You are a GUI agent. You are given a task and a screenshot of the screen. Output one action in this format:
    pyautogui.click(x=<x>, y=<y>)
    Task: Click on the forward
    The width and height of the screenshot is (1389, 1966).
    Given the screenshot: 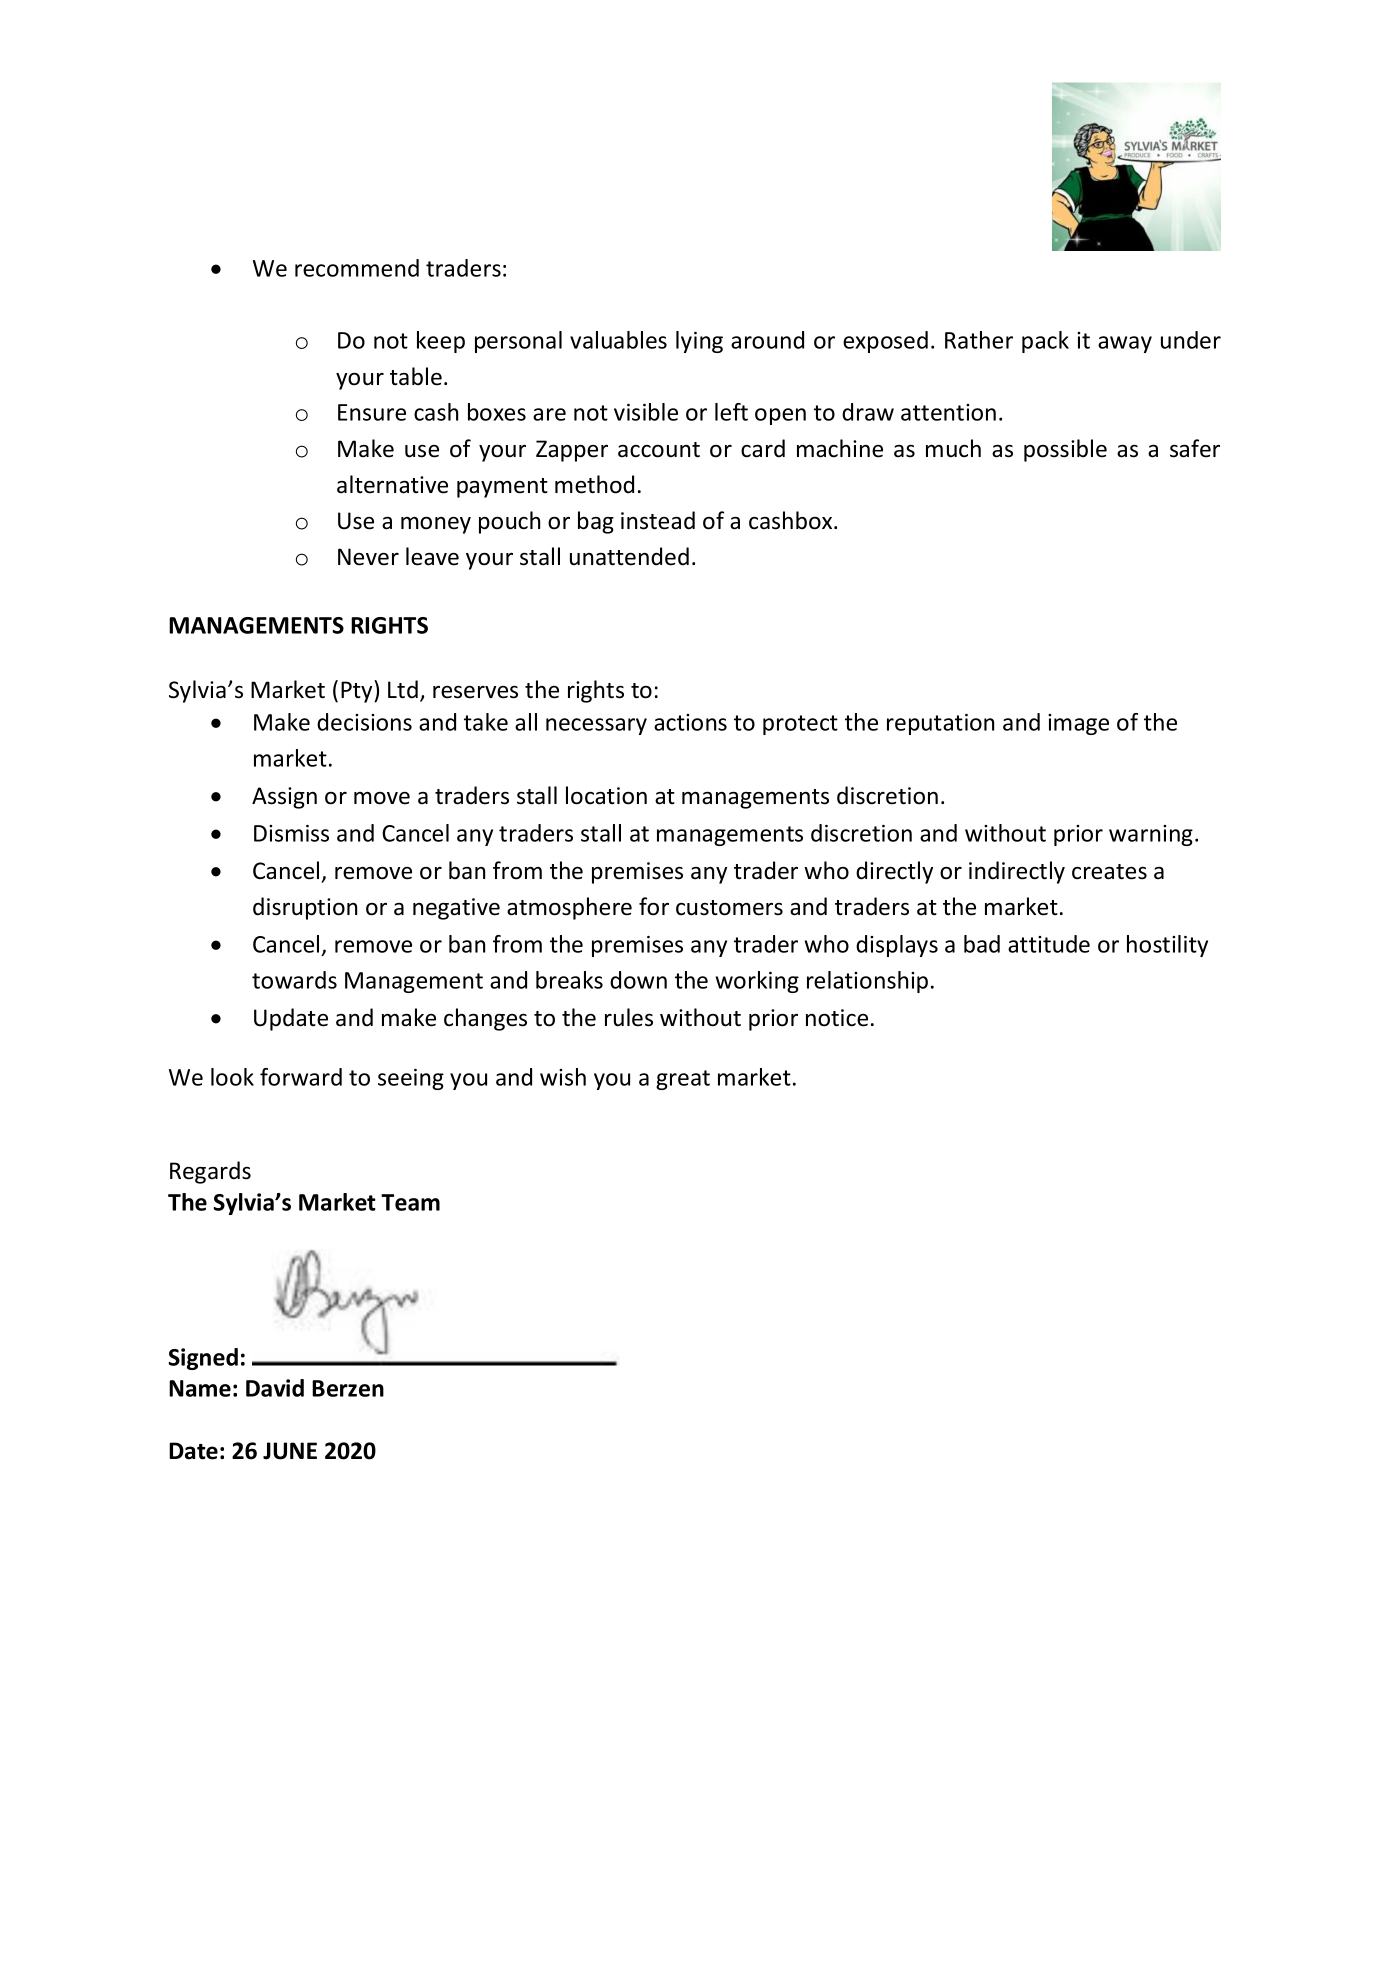 What is the action you would take?
    pyautogui.click(x=301, y=1077)
